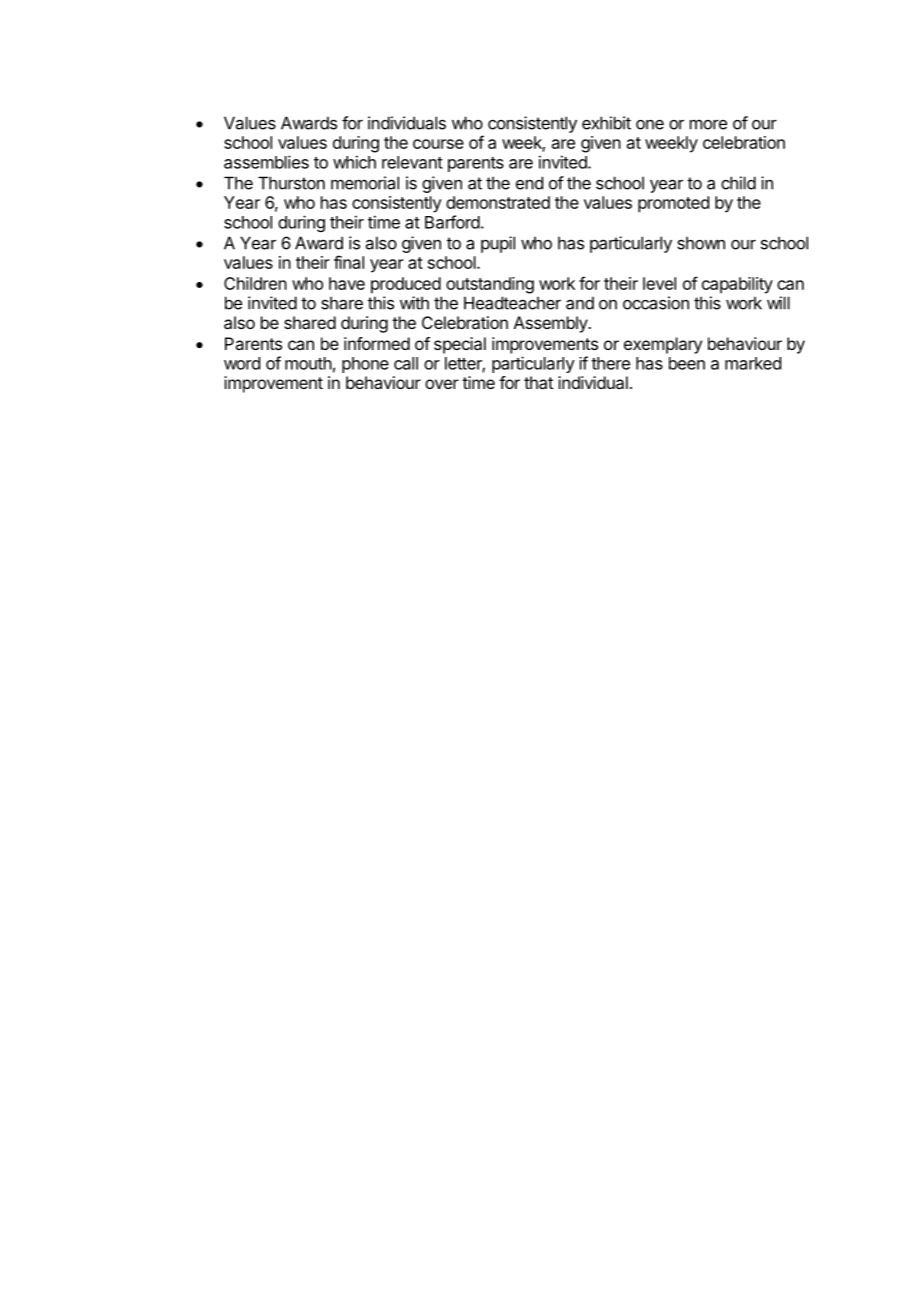  Describe the element at coordinates (438, 144) in the screenshot. I see `course` at that location.
